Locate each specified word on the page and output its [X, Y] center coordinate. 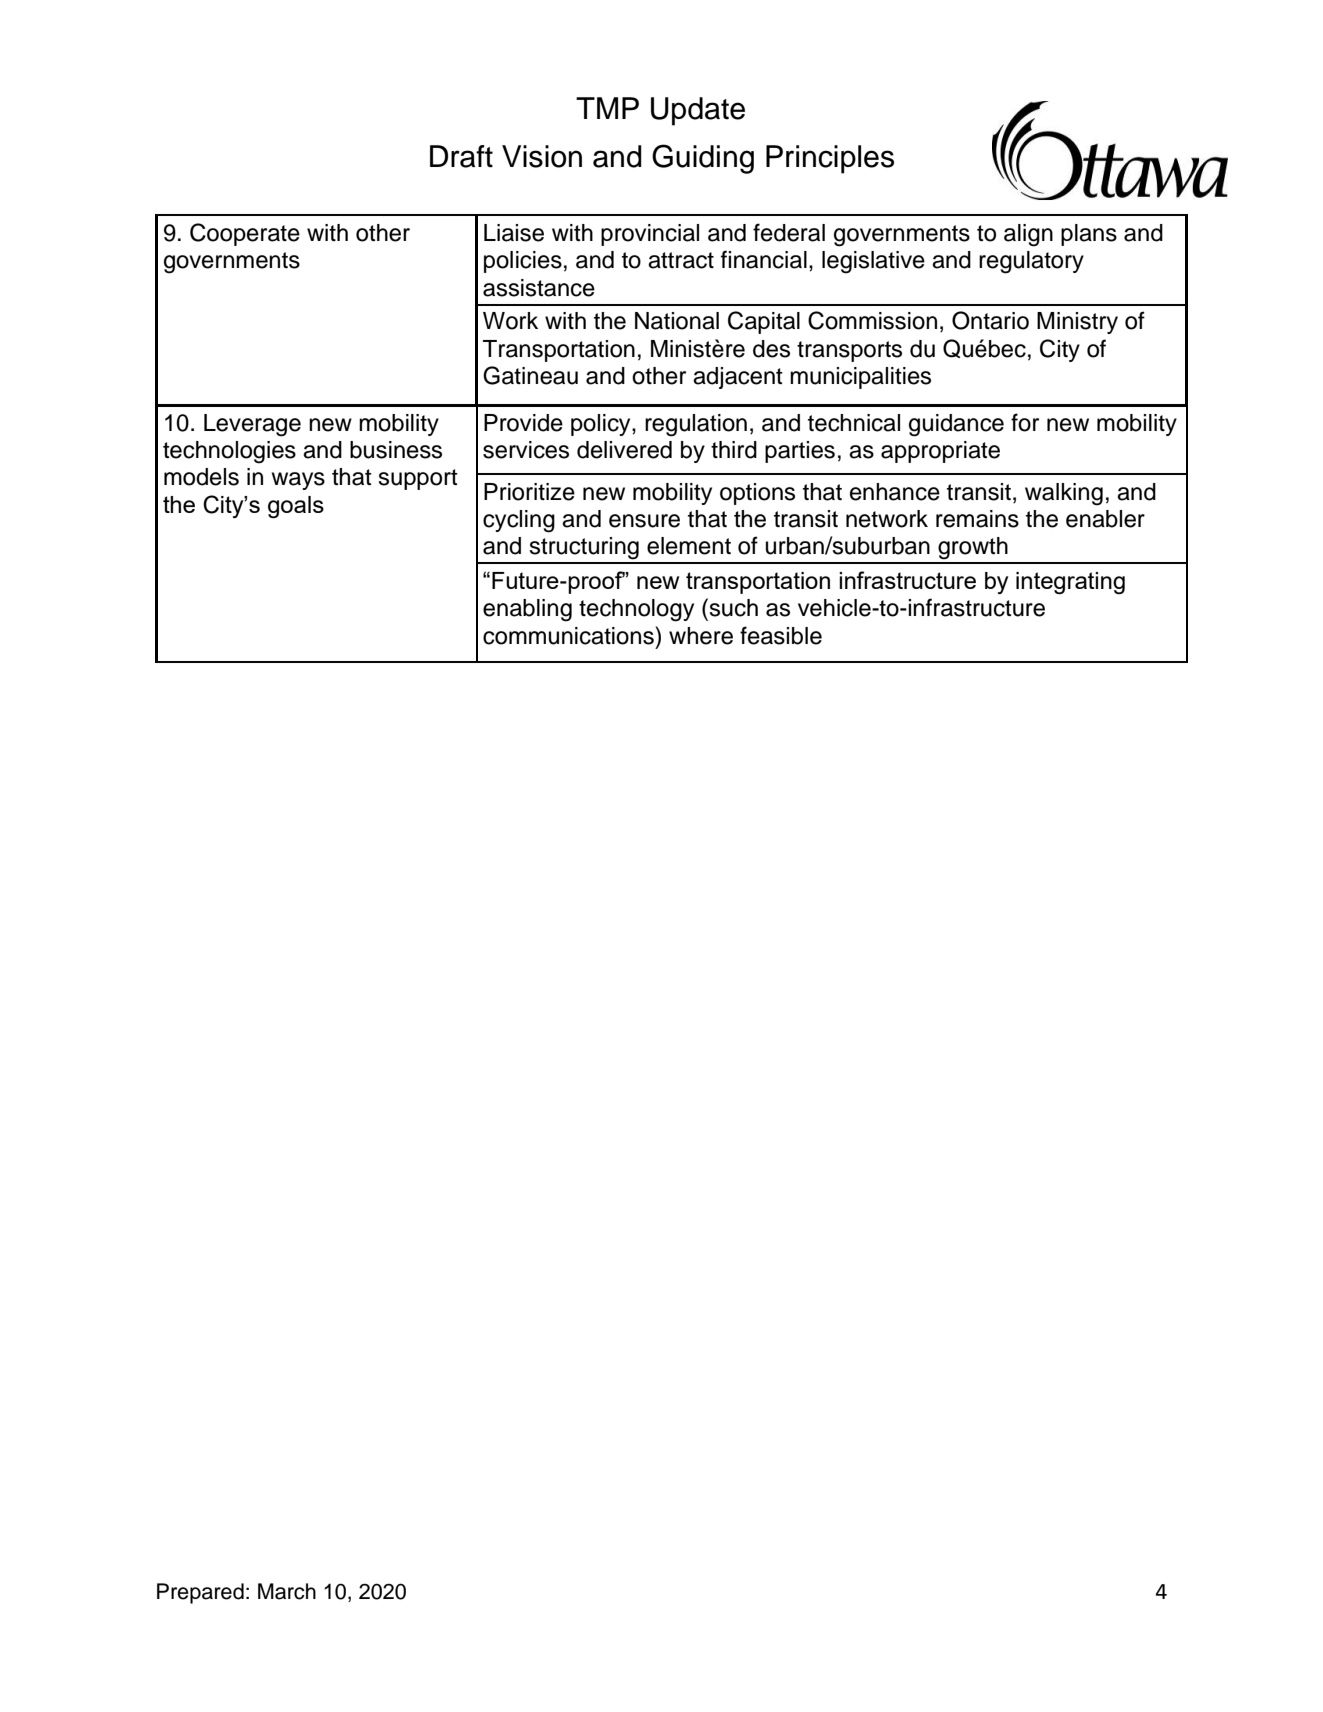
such [732, 607]
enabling [527, 610]
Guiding [703, 159]
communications [568, 636]
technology [636, 610]
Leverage [252, 425]
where [701, 636]
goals [296, 507]
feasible [781, 635]
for [1025, 422]
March [287, 1591]
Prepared [200, 1593]
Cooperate [245, 234]
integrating [1070, 583]
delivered [624, 450]
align [1028, 235]
